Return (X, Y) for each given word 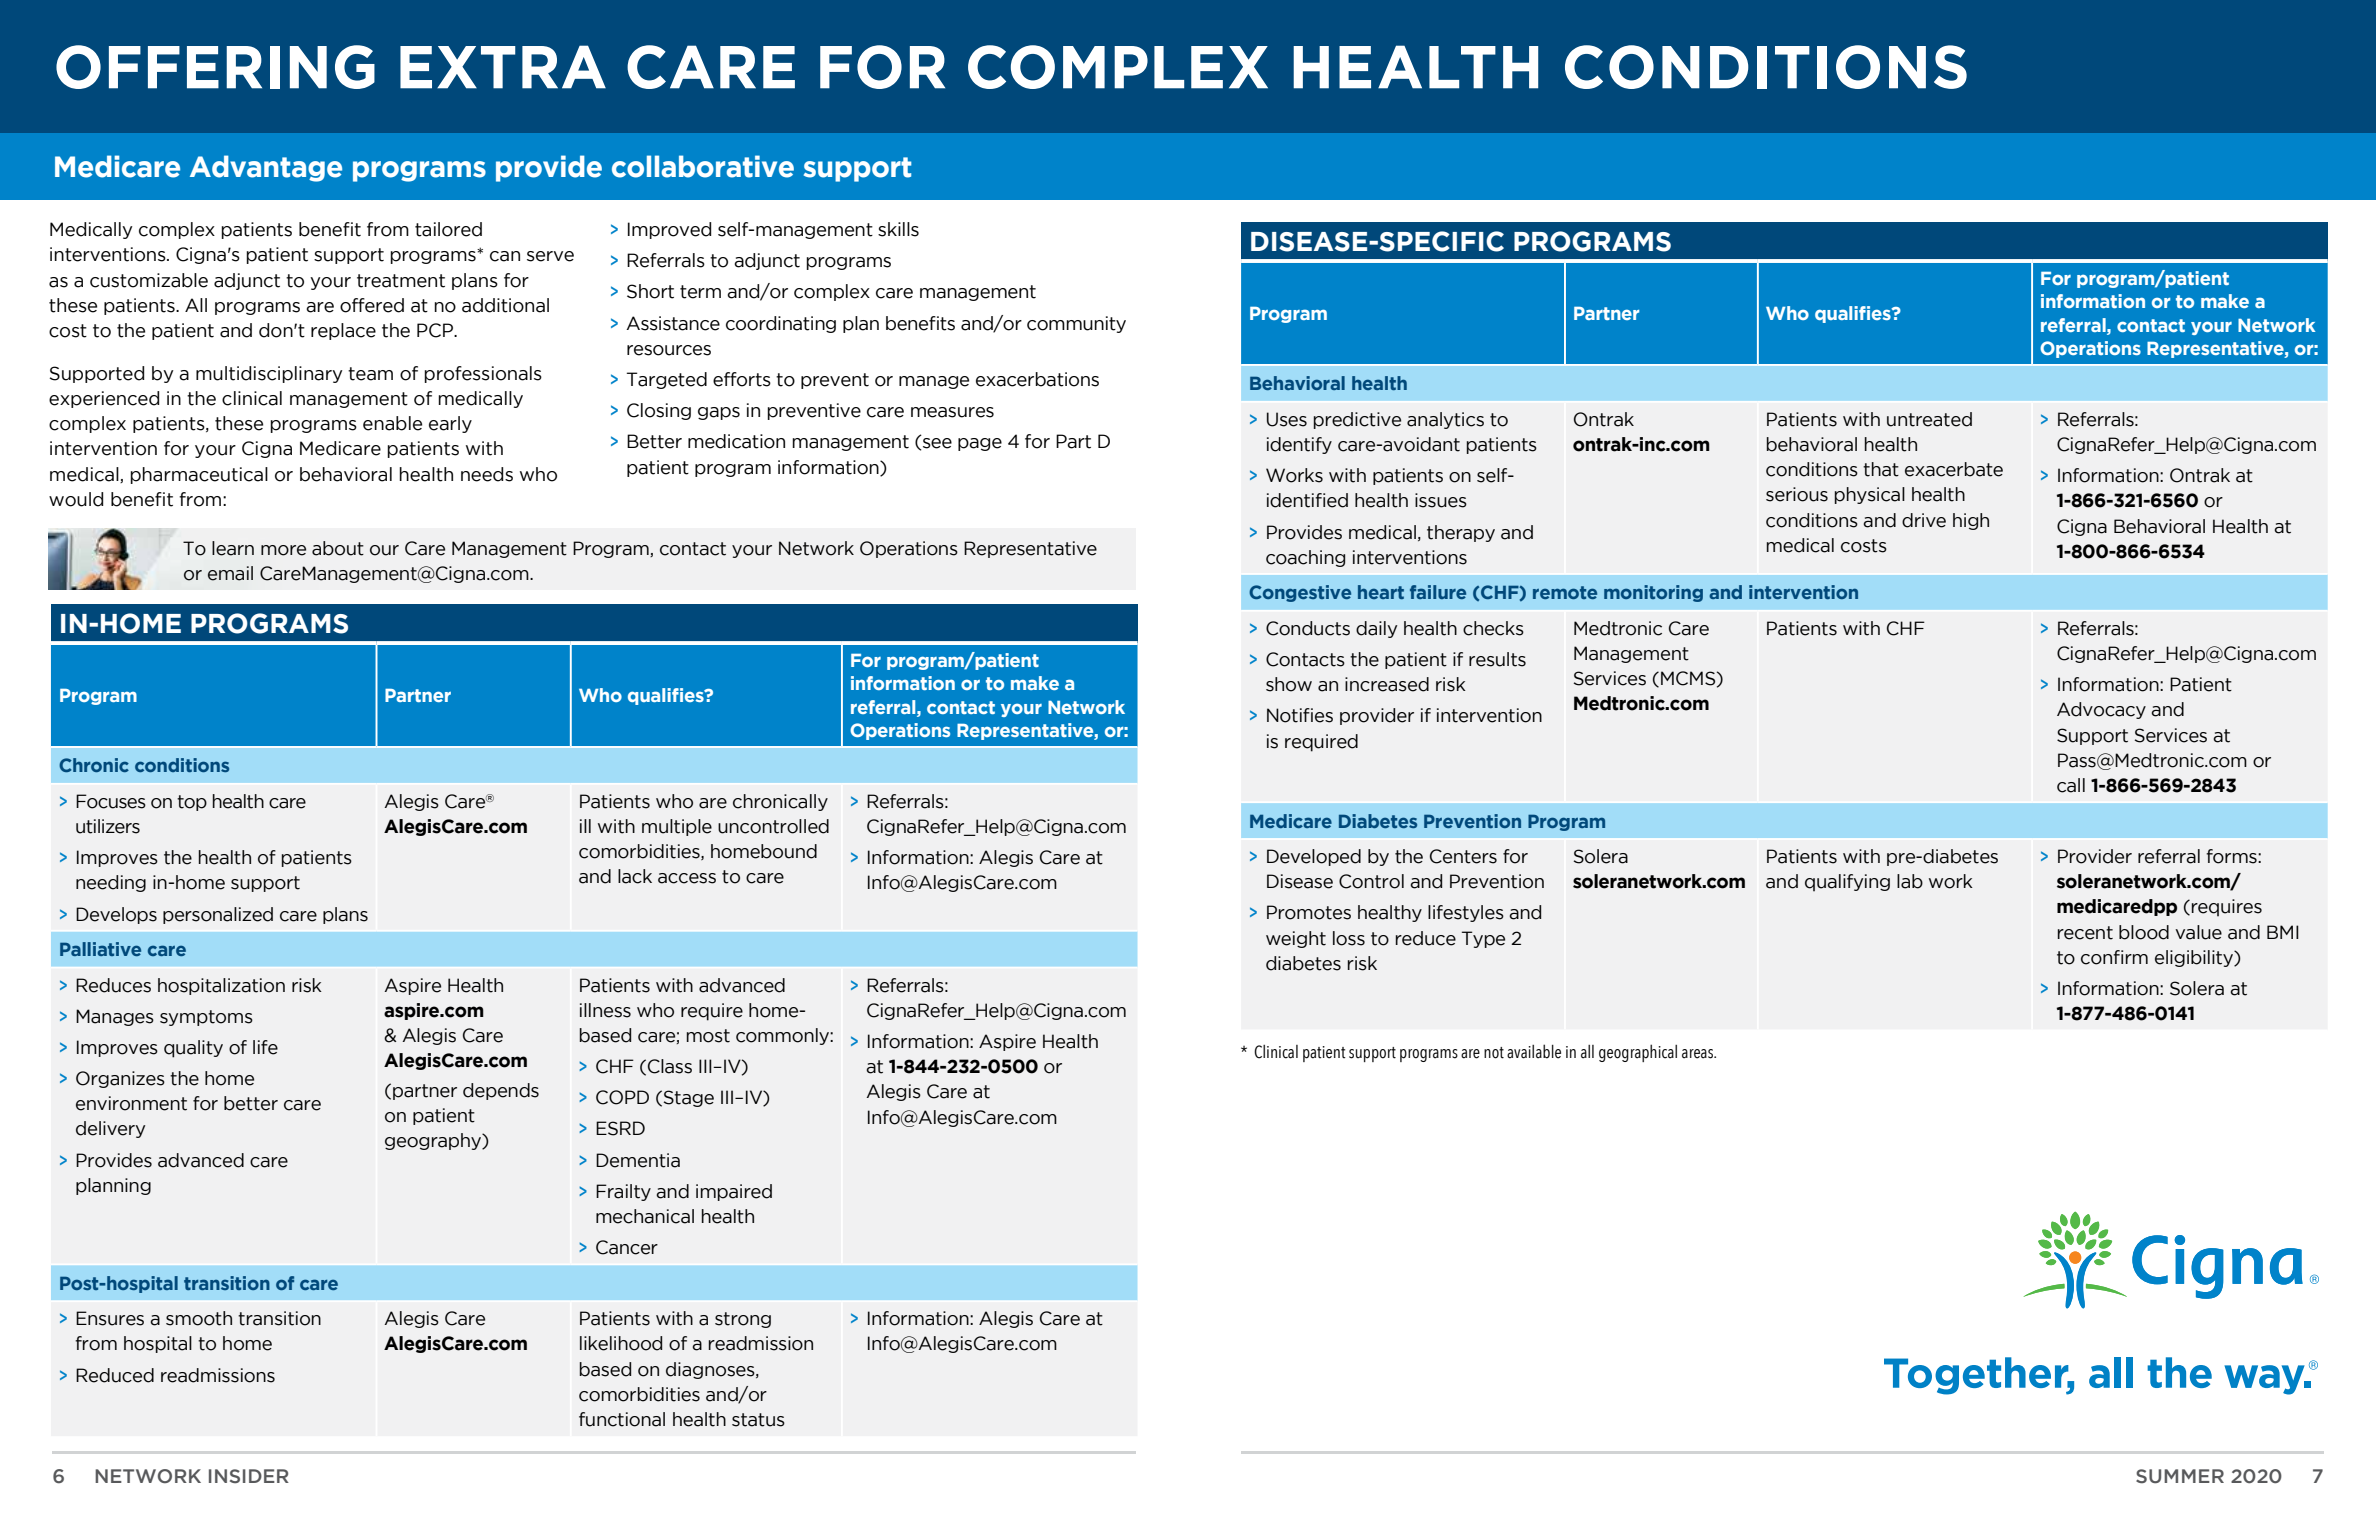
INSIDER (249, 1476)
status (758, 1420)
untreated (1929, 419)
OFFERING (215, 67)
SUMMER (2180, 1476)
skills (898, 229)
